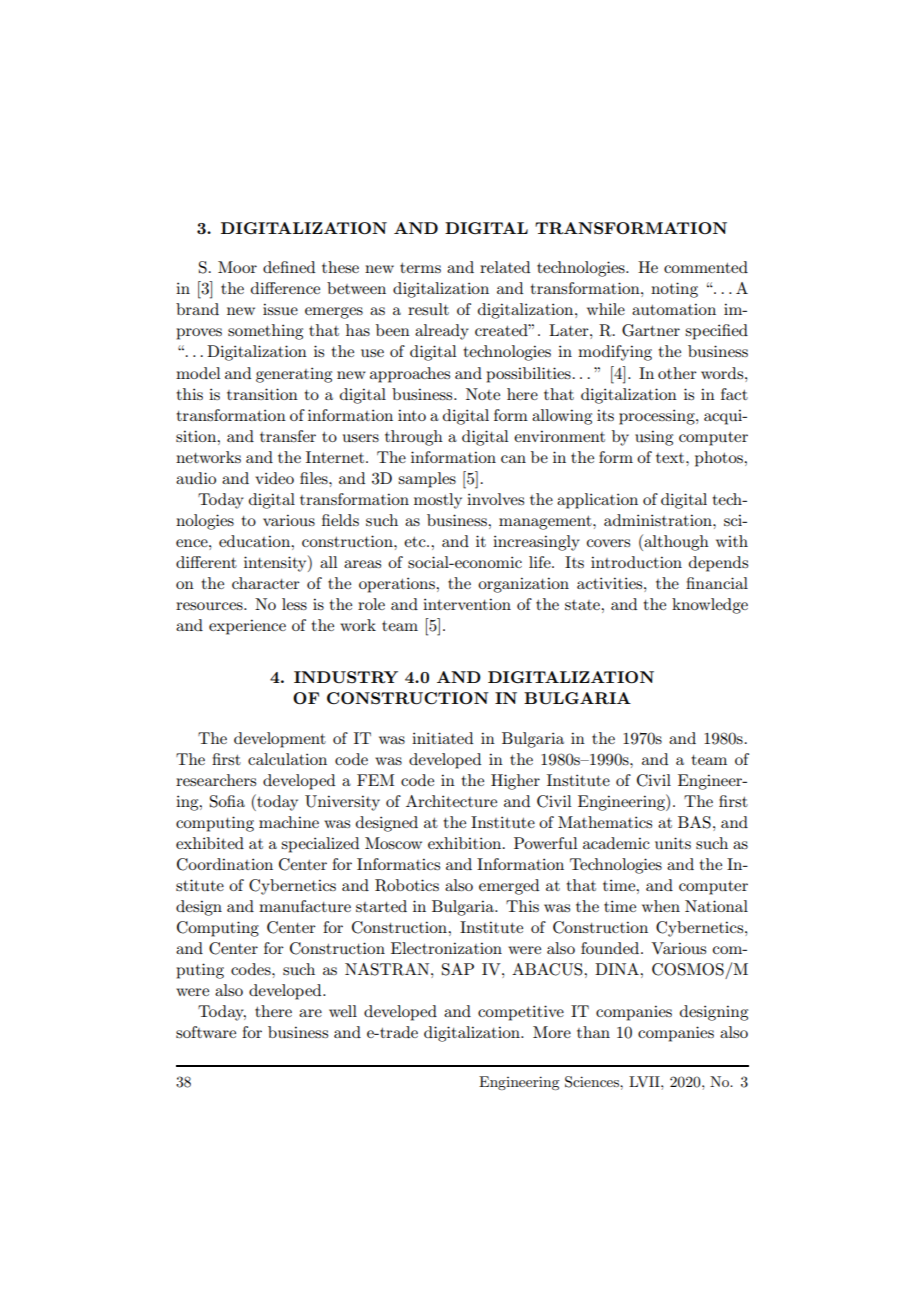 The width and height of the page is (924, 1308). Describe the element at coordinates (710, 606) in the page. I see `knowledge` at that location.
